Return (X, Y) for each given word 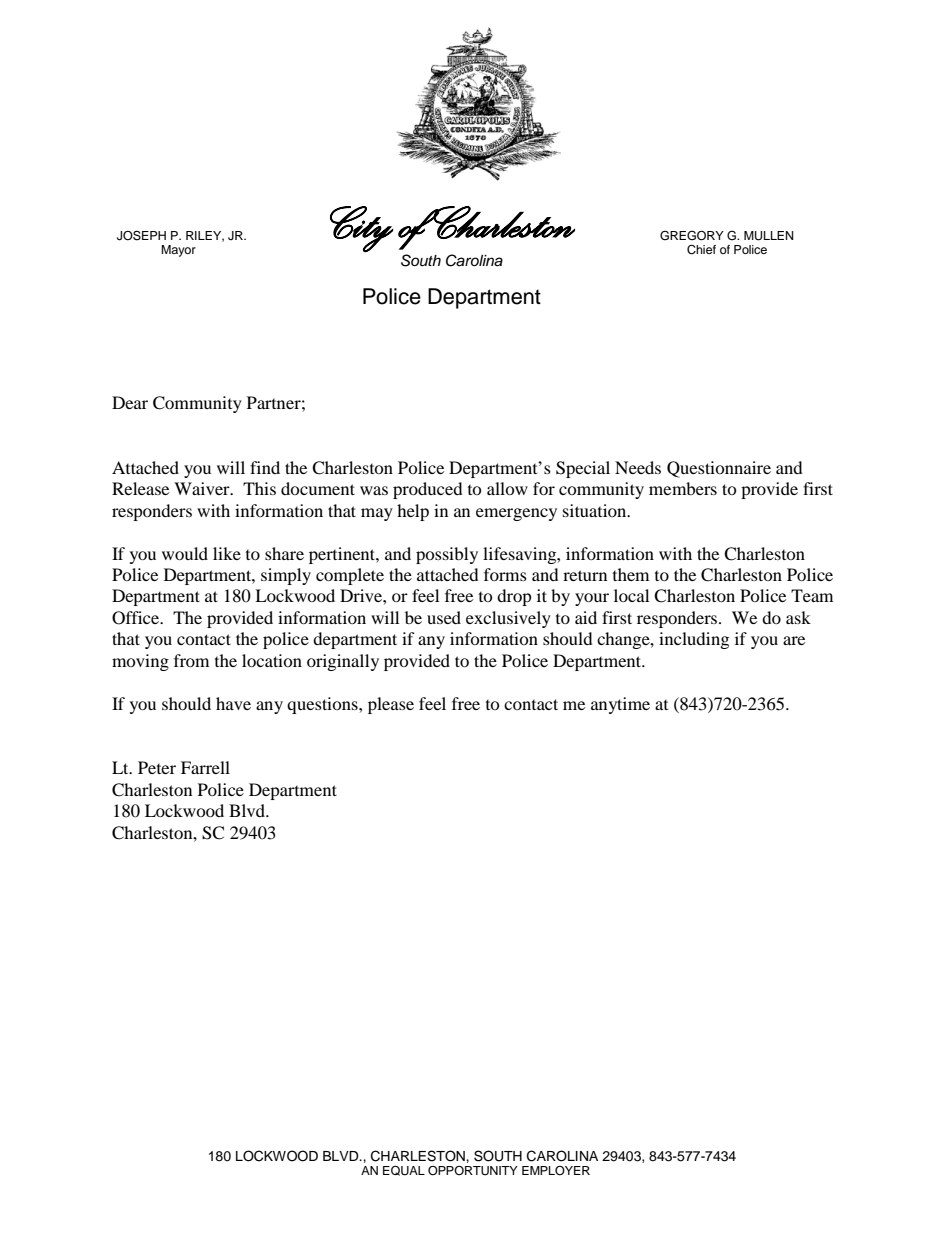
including (694, 640)
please (391, 705)
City (361, 229)
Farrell (205, 767)
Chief (701, 250)
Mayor (178, 251)
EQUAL (404, 1171)
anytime (620, 705)
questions (323, 705)
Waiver (203, 488)
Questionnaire (719, 469)
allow (507, 488)
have (233, 703)
